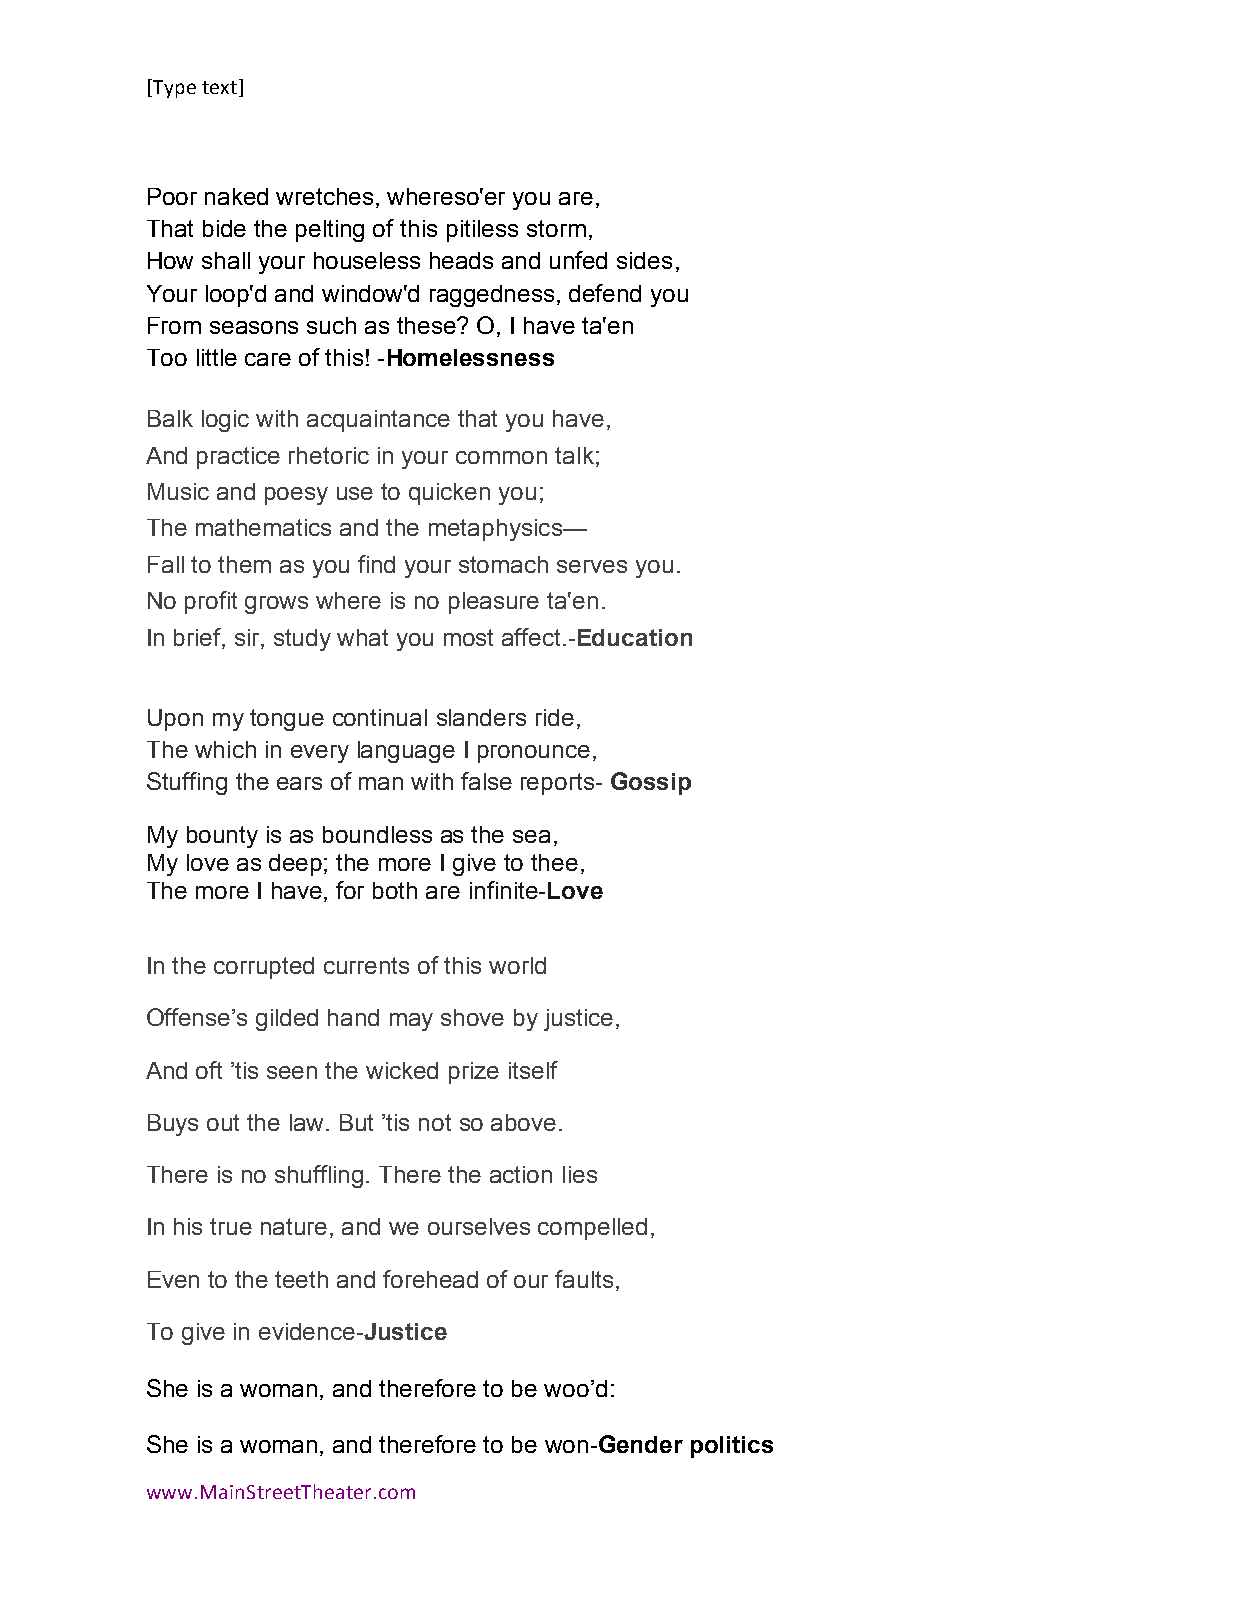 This page has width=1240, height=1605. What do you see at coordinates (461, 260) in the page?
I see `heads` at bounding box center [461, 260].
